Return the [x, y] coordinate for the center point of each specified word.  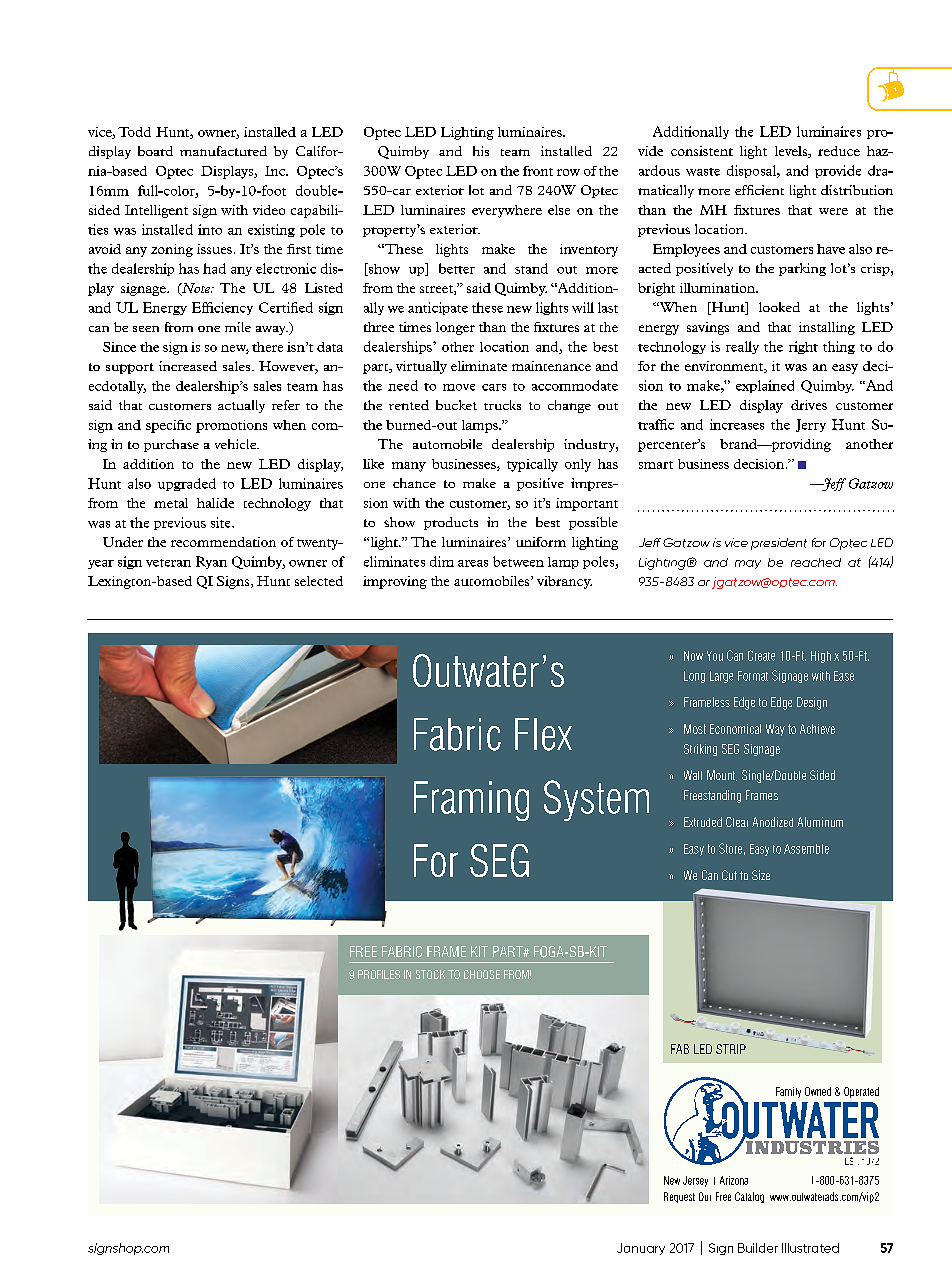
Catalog [749, 1197]
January [641, 1249]
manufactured [223, 151]
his [481, 151]
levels [792, 152]
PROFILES [379, 974]
